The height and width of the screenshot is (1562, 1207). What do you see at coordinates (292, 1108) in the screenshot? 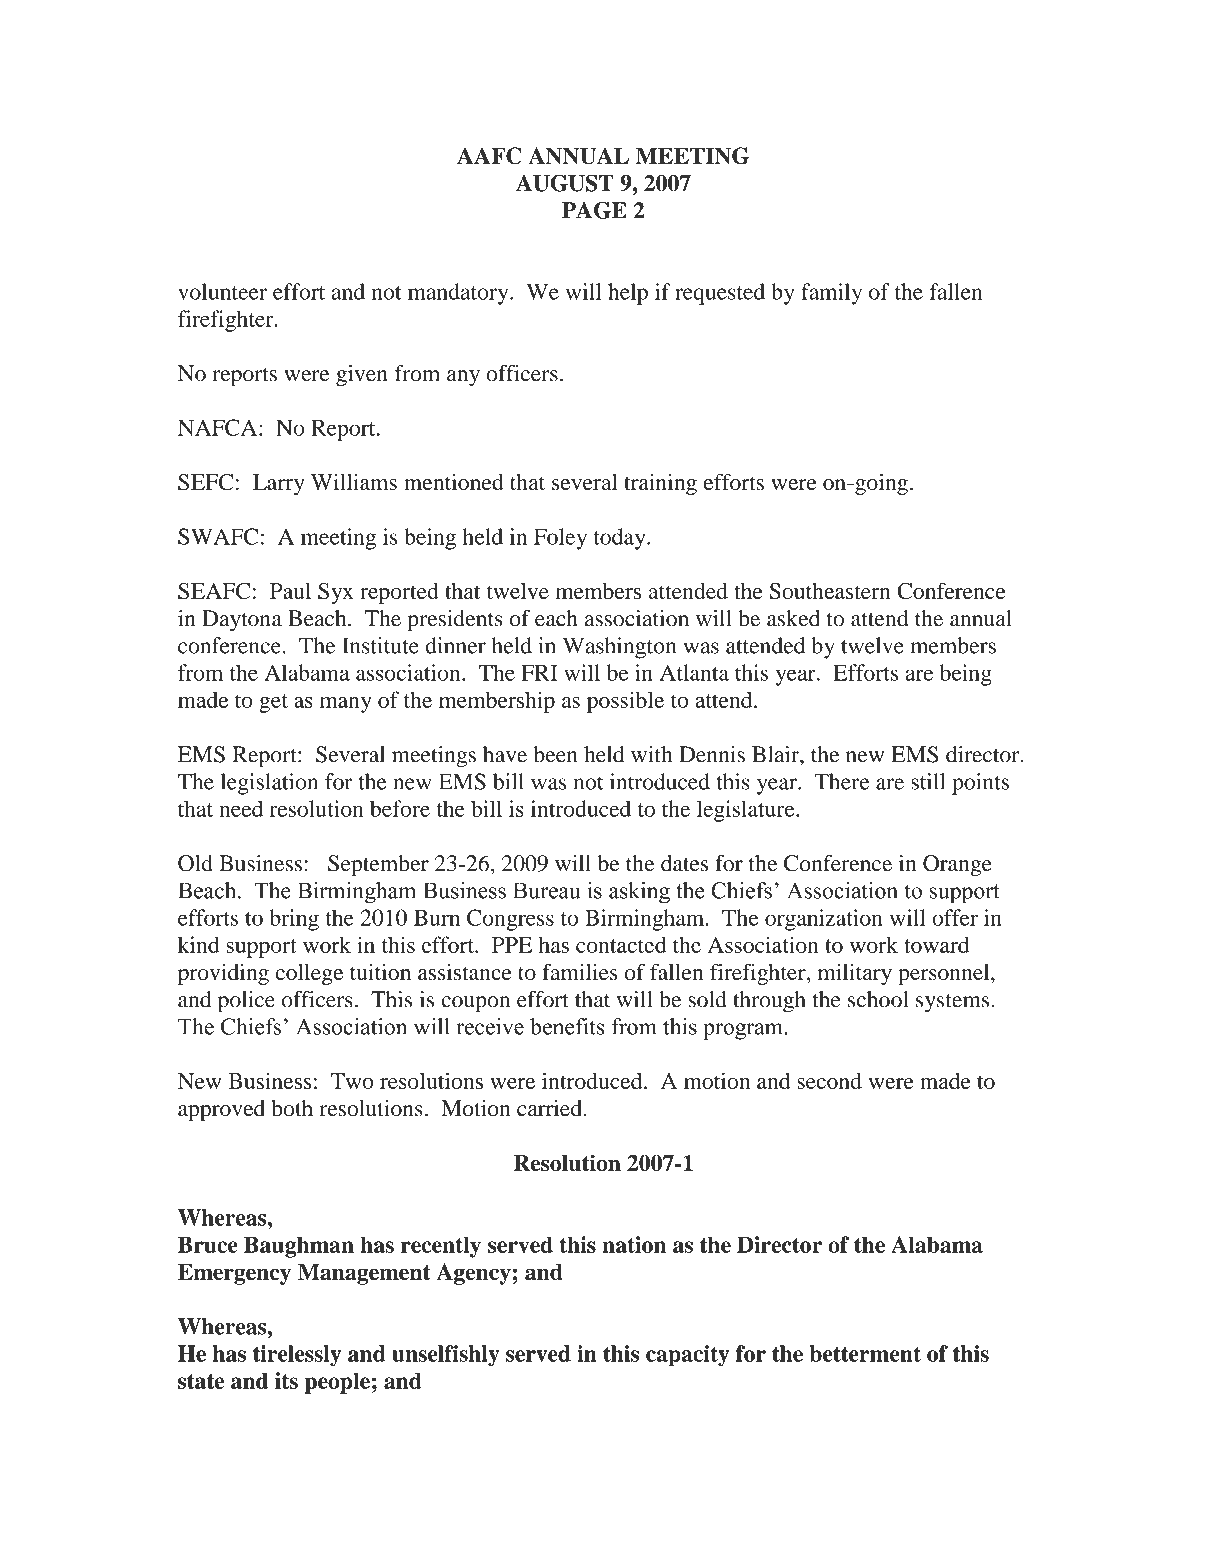
I see `both` at bounding box center [292, 1108].
